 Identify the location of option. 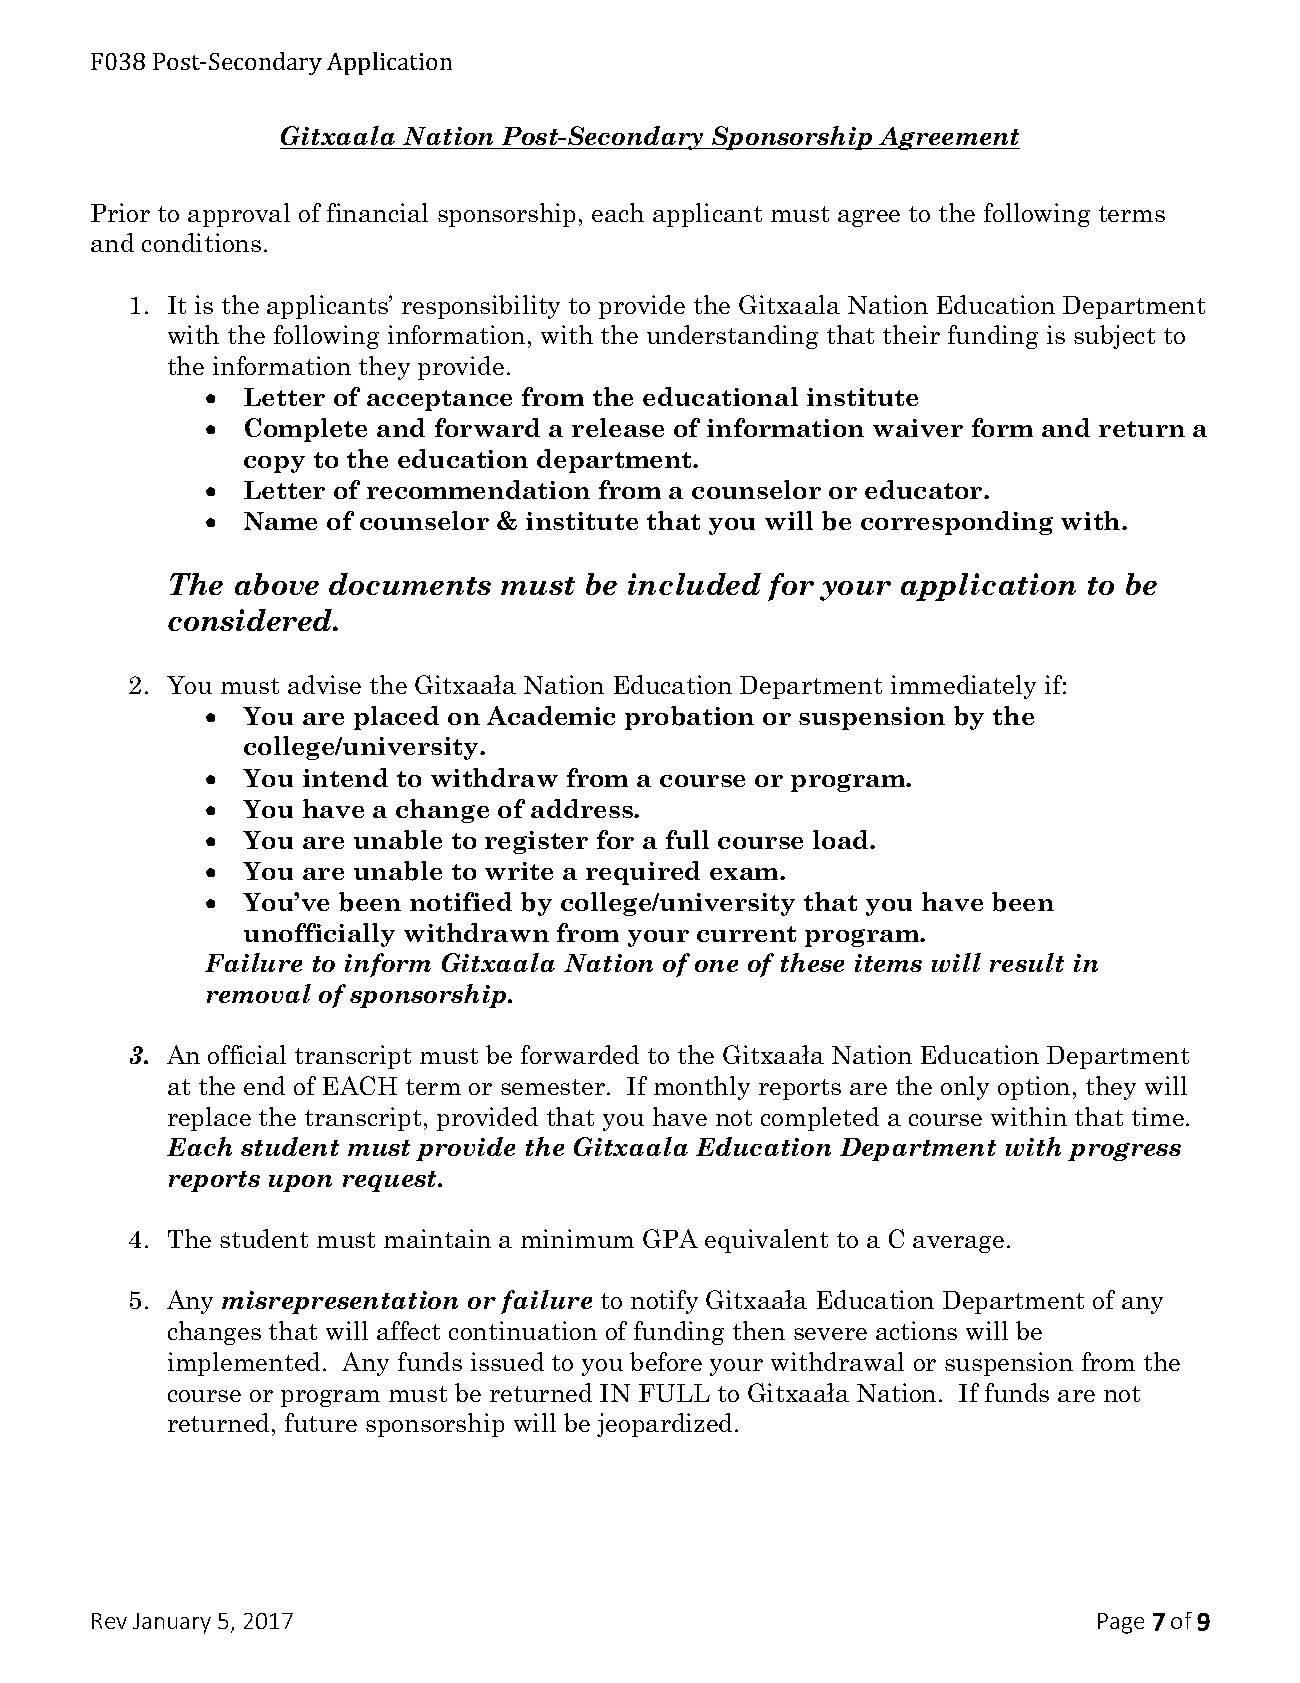
(1034, 1088).
